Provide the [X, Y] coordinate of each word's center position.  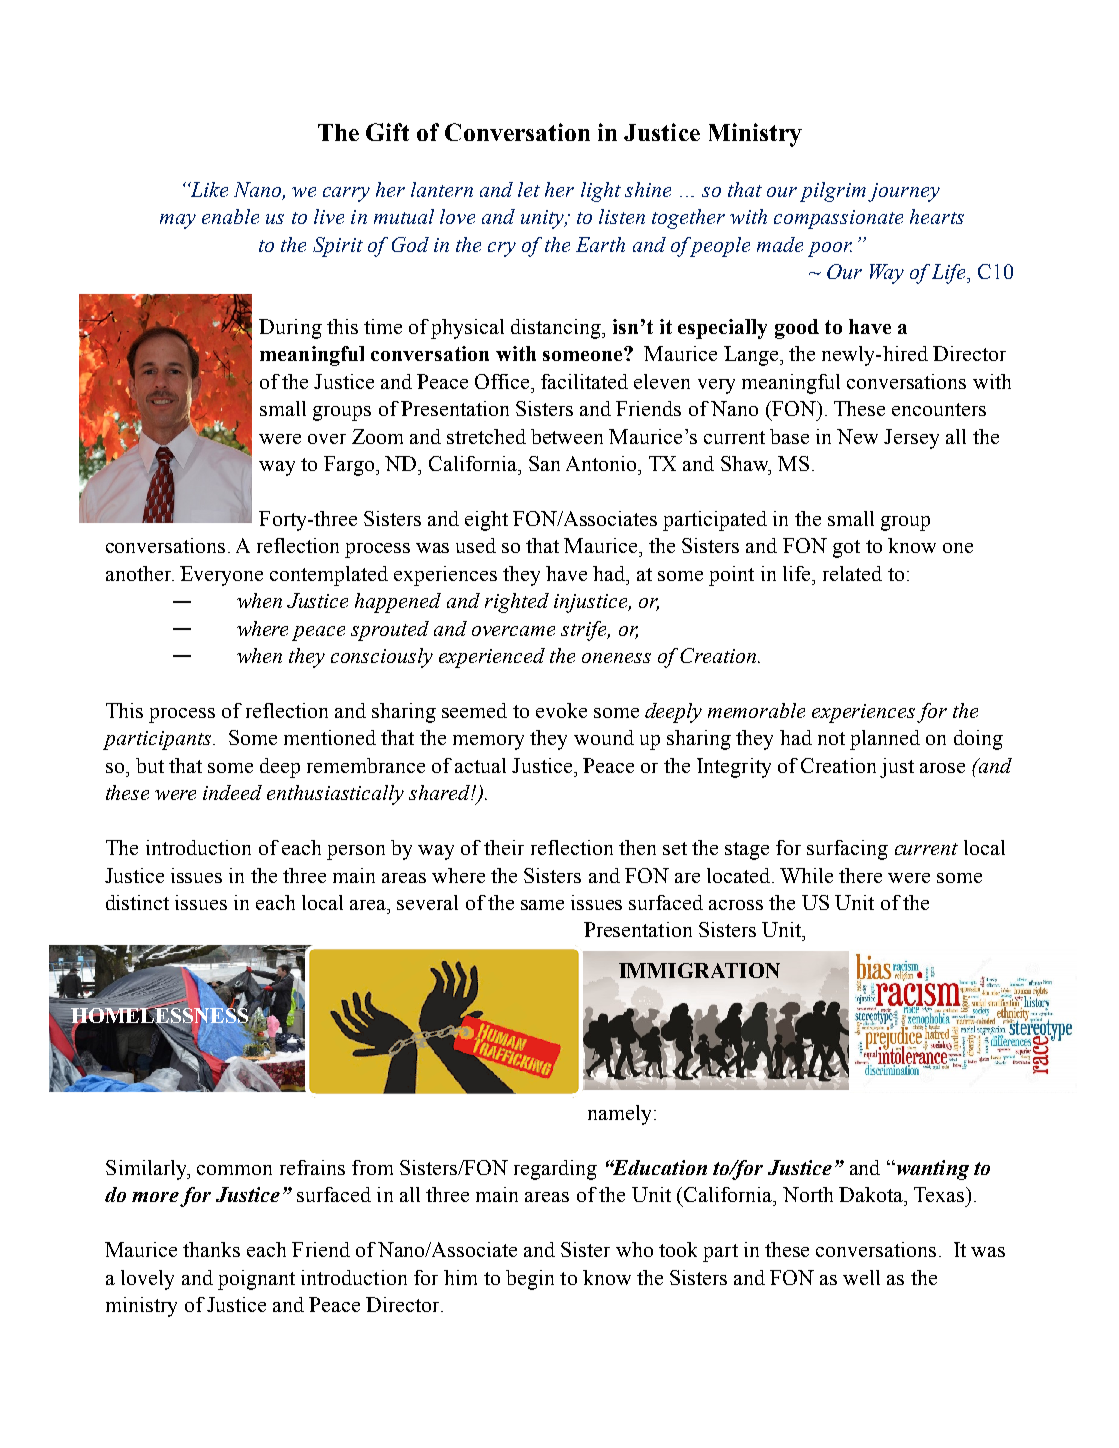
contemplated [329, 576]
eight [486, 521]
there [860, 875]
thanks [211, 1249]
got [846, 549]
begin [530, 1280]
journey [904, 192]
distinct [137, 902]
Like [208, 189]
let [529, 189]
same [542, 905]
